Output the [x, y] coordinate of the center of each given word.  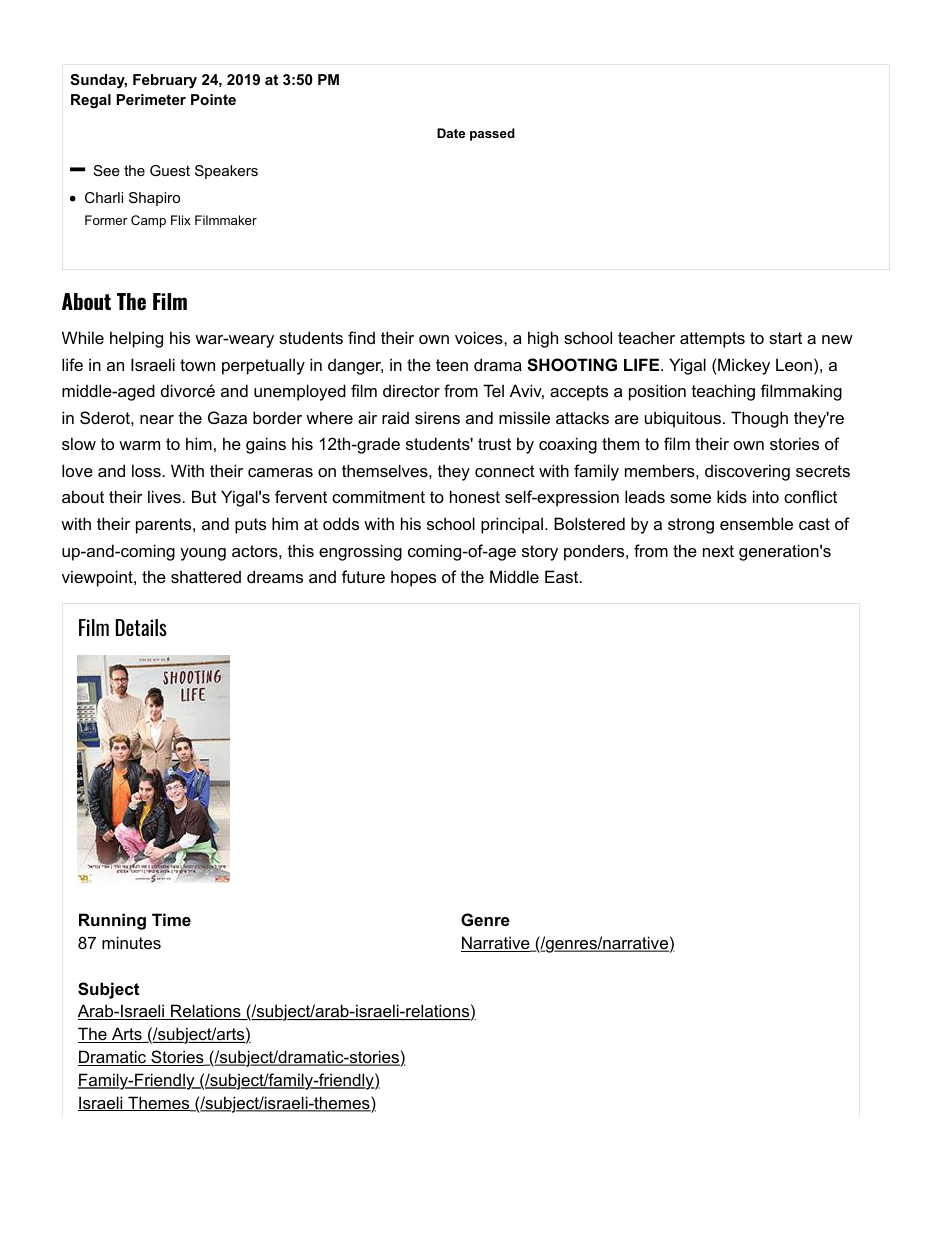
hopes [413, 578]
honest [475, 496]
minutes [131, 942]
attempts [712, 340]
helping [136, 339]
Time [171, 919]
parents [165, 526]
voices [480, 337]
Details [141, 627]
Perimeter [151, 99]
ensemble [756, 523]
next [718, 551]
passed [492, 134]
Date [451, 133]
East [563, 576]
